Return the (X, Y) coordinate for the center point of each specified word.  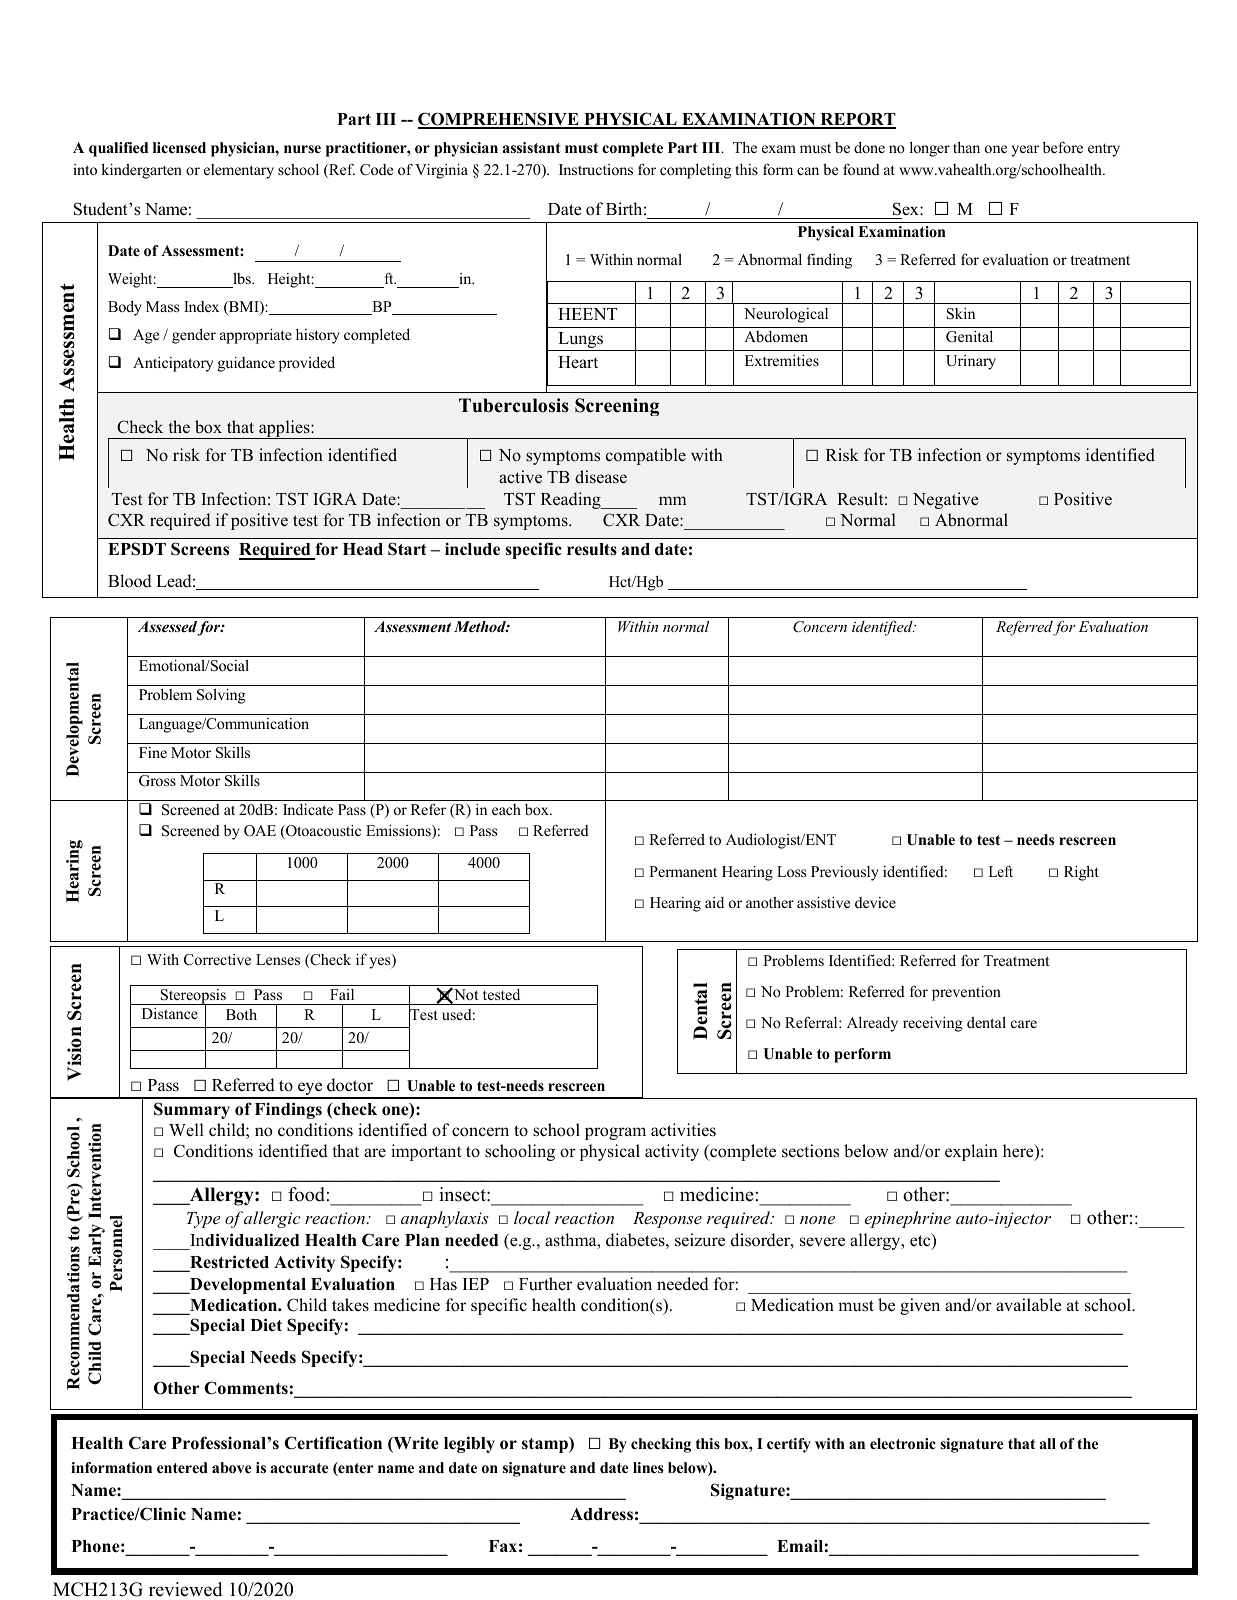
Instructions (596, 169)
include (472, 549)
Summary (192, 1110)
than (966, 147)
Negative (946, 500)
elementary (239, 171)
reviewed (185, 1589)
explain (971, 1152)
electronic (903, 1444)
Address (601, 1514)
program (615, 1133)
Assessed (168, 628)
